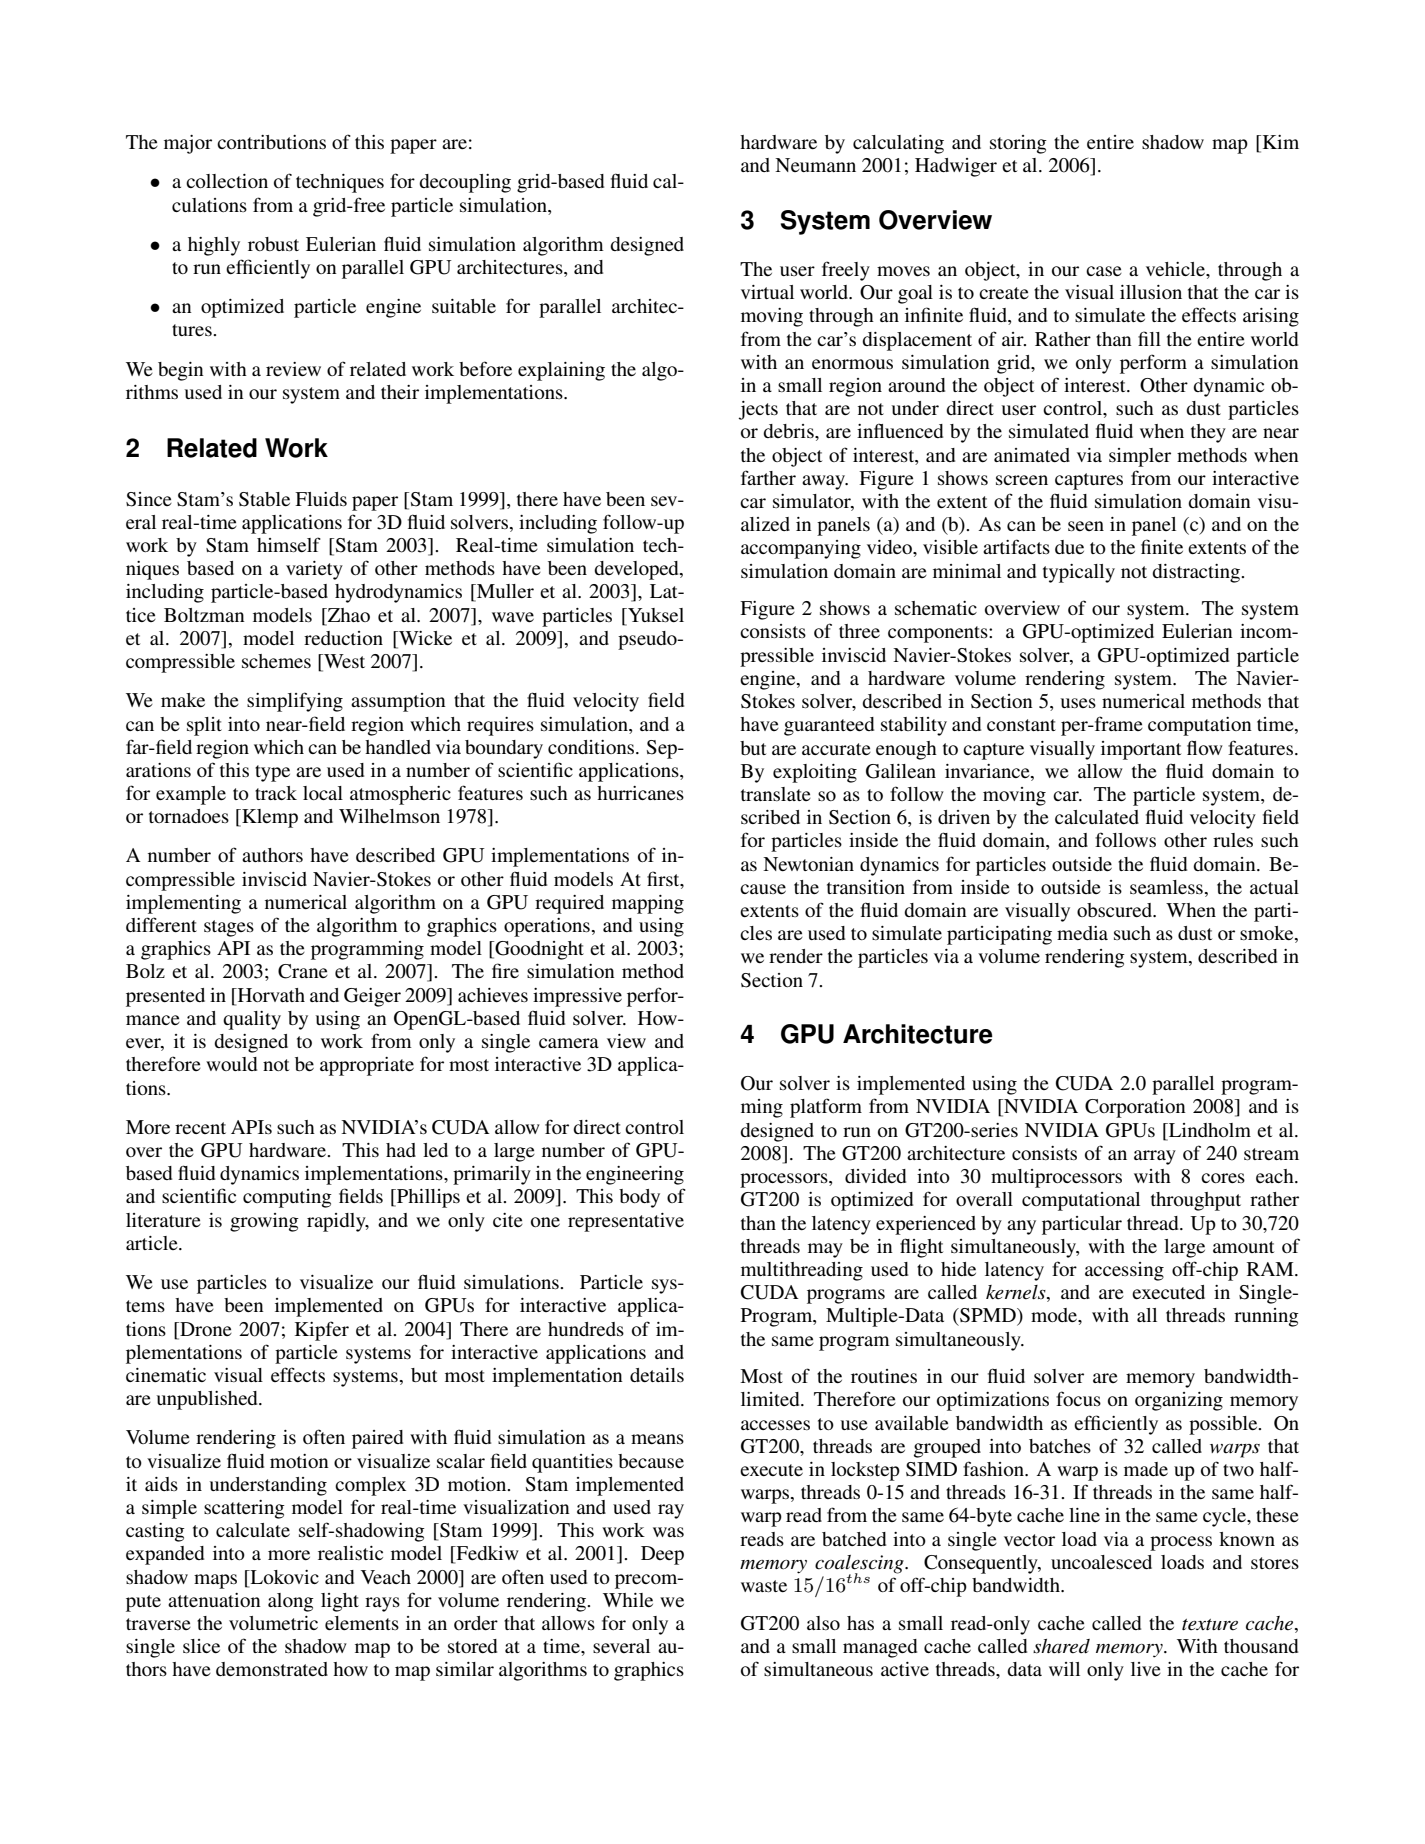 This screenshot has width=1425, height=1844. What do you see at coordinates (1176, 269) in the screenshot?
I see `vehicle` at bounding box center [1176, 269].
